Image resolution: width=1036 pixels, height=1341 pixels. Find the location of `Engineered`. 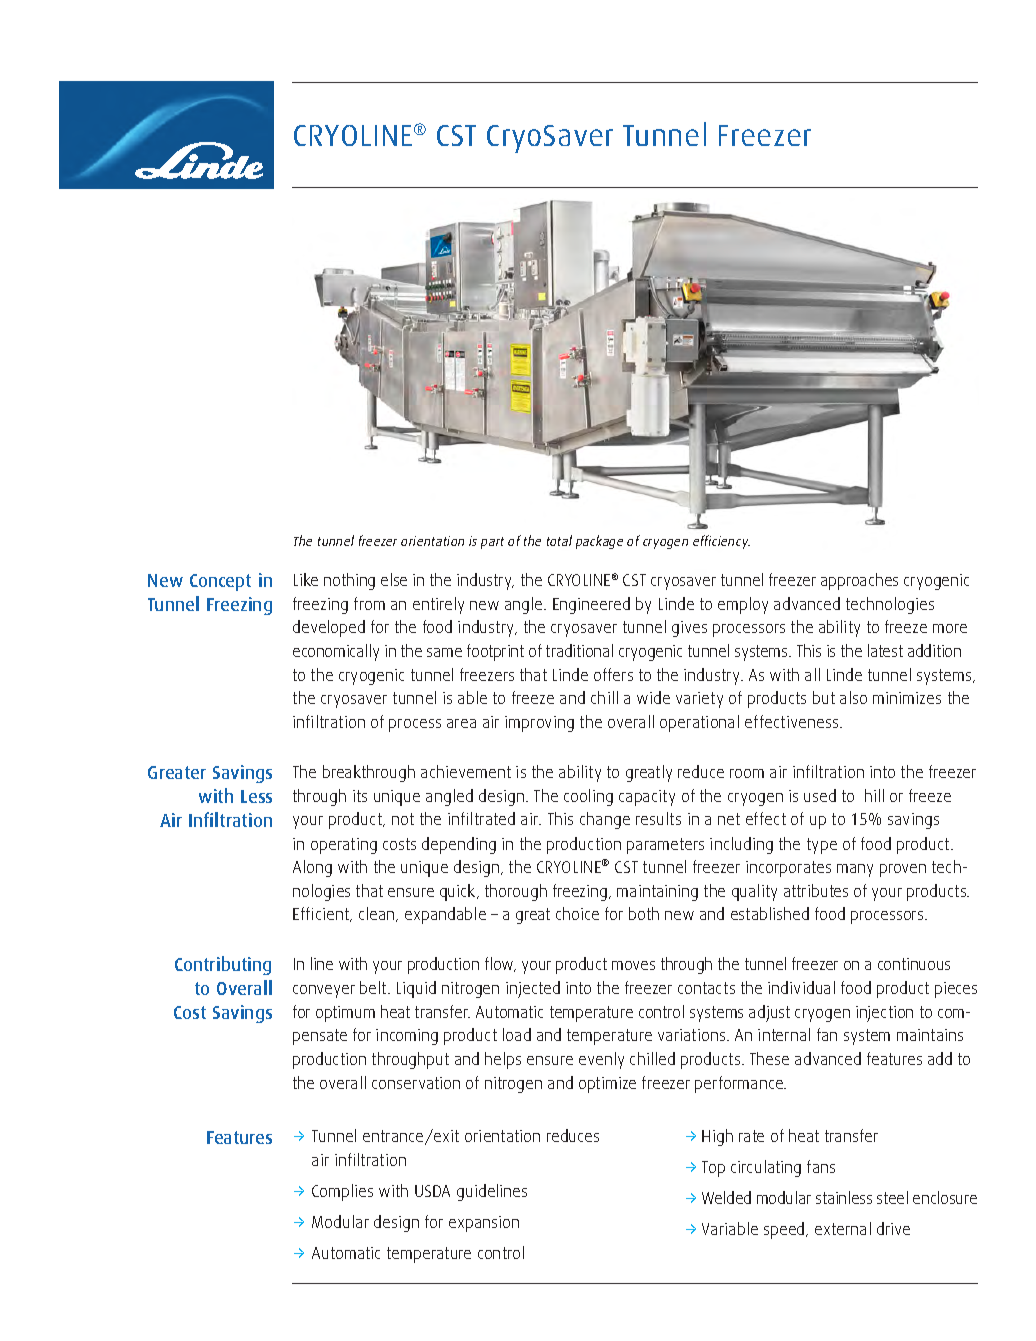

Engineered is located at coordinates (591, 605).
